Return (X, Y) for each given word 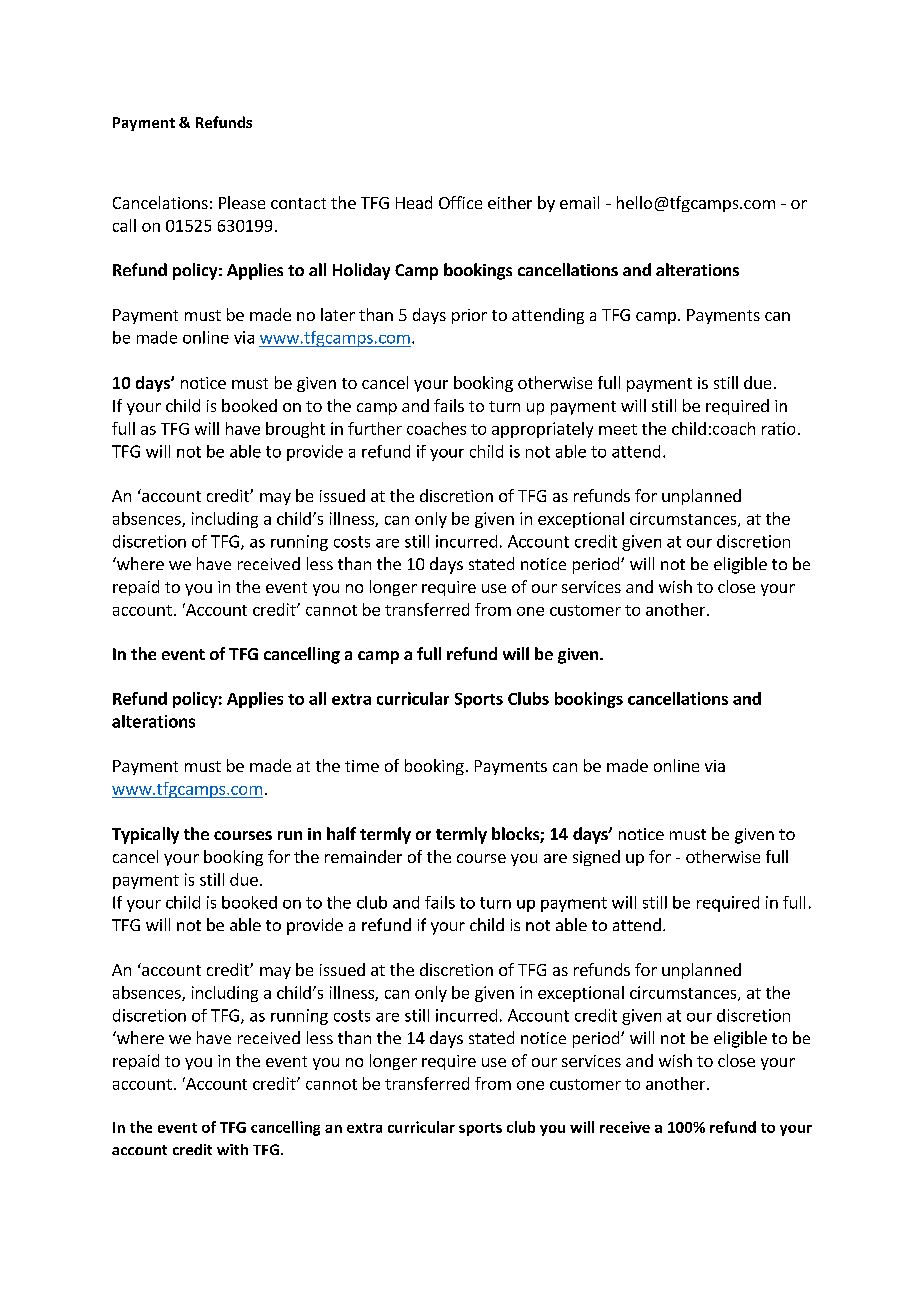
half (341, 833)
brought (295, 430)
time (362, 766)
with (232, 1149)
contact (298, 203)
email (579, 202)
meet (618, 429)
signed (596, 858)
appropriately (542, 430)
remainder (363, 856)
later (338, 314)
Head (414, 202)
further (375, 428)
